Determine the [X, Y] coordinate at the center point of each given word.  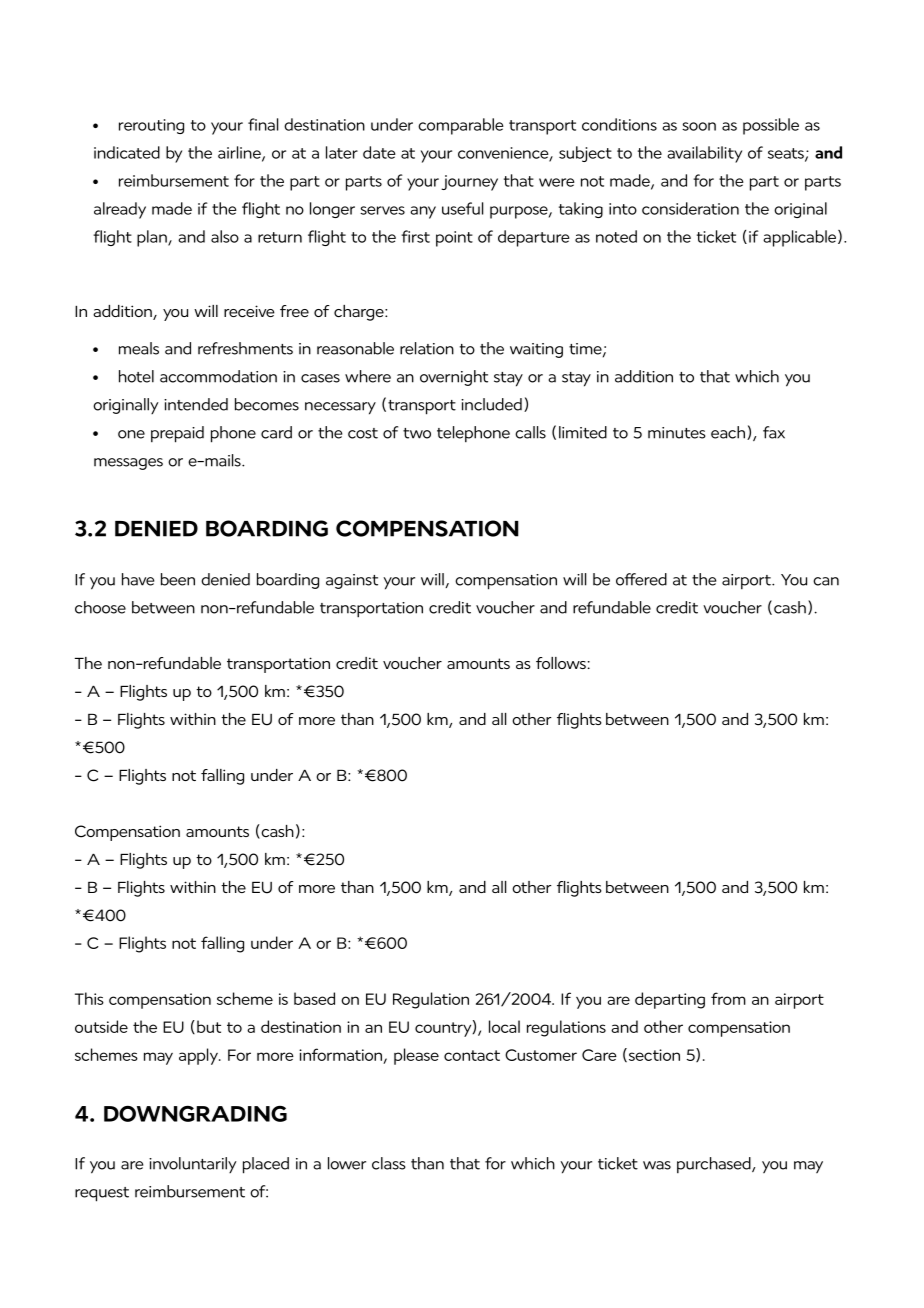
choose [100, 607]
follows [561, 663]
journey [469, 183]
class [389, 1163]
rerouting [151, 126]
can [826, 581]
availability [704, 154]
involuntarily [193, 1165]
